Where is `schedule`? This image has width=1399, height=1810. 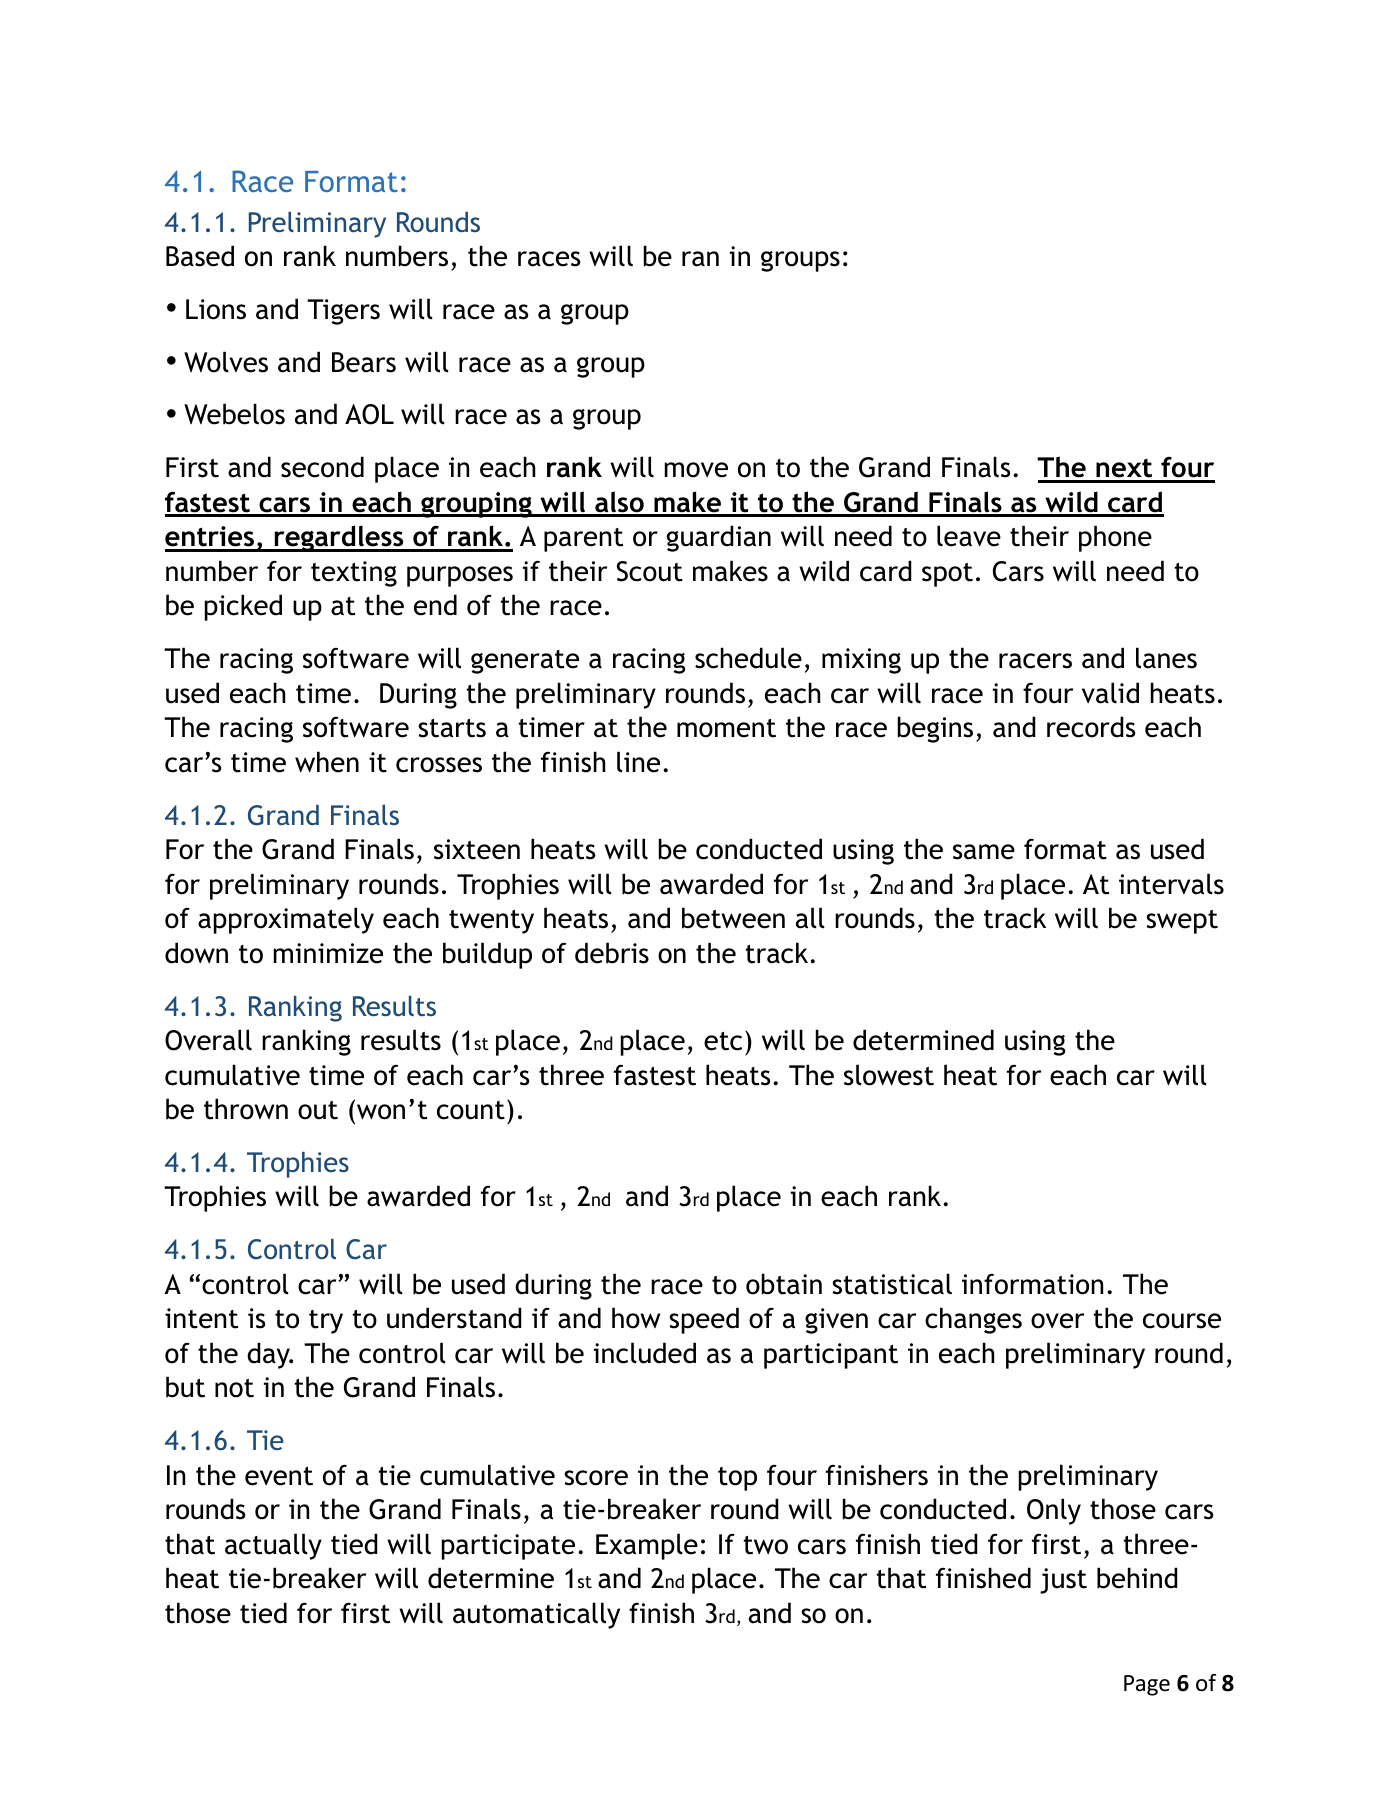 schedule is located at coordinates (748, 658).
